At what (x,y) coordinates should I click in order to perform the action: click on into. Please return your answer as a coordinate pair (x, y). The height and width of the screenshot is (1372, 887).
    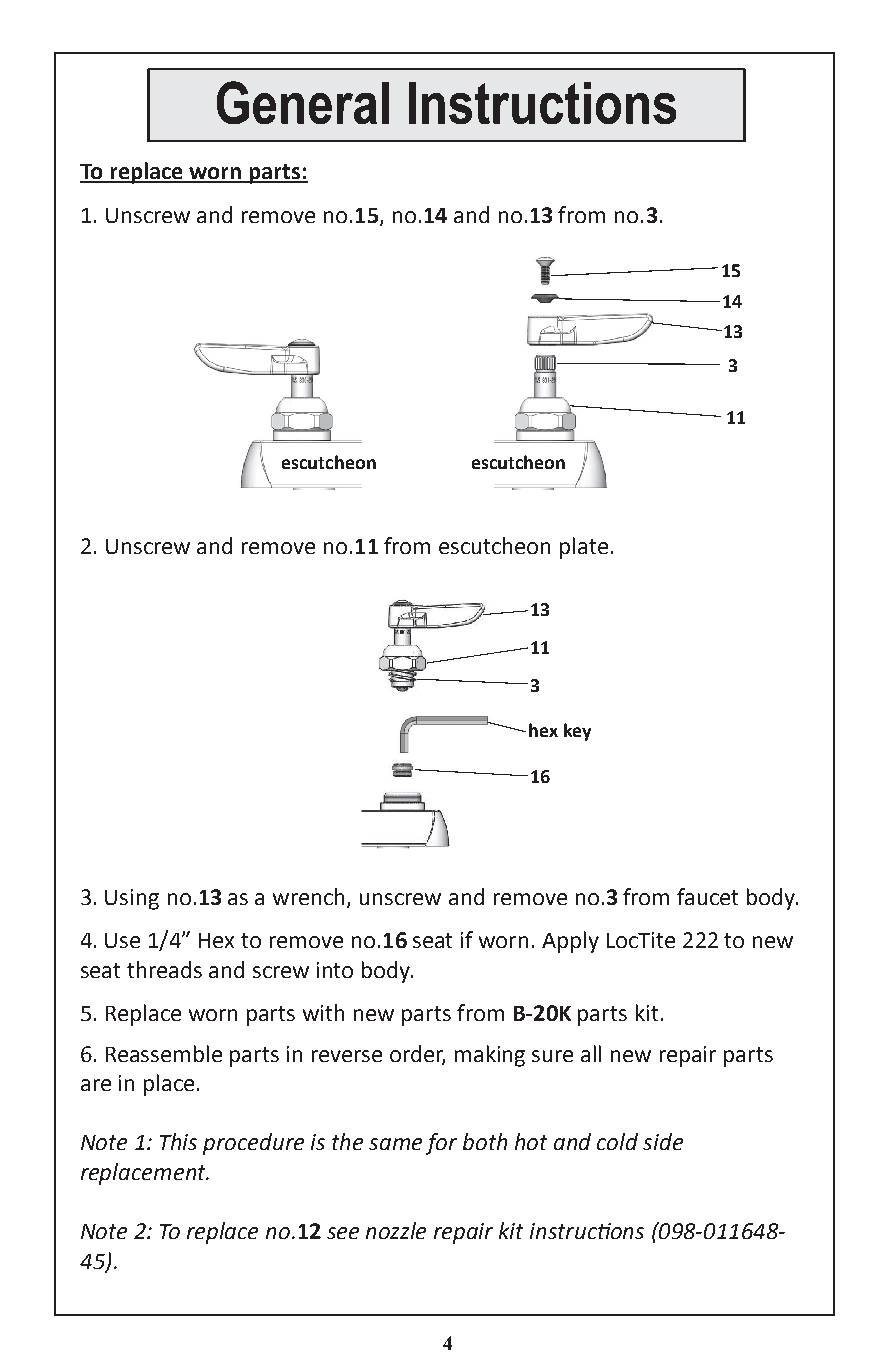
    Looking at the image, I should click on (335, 970).
